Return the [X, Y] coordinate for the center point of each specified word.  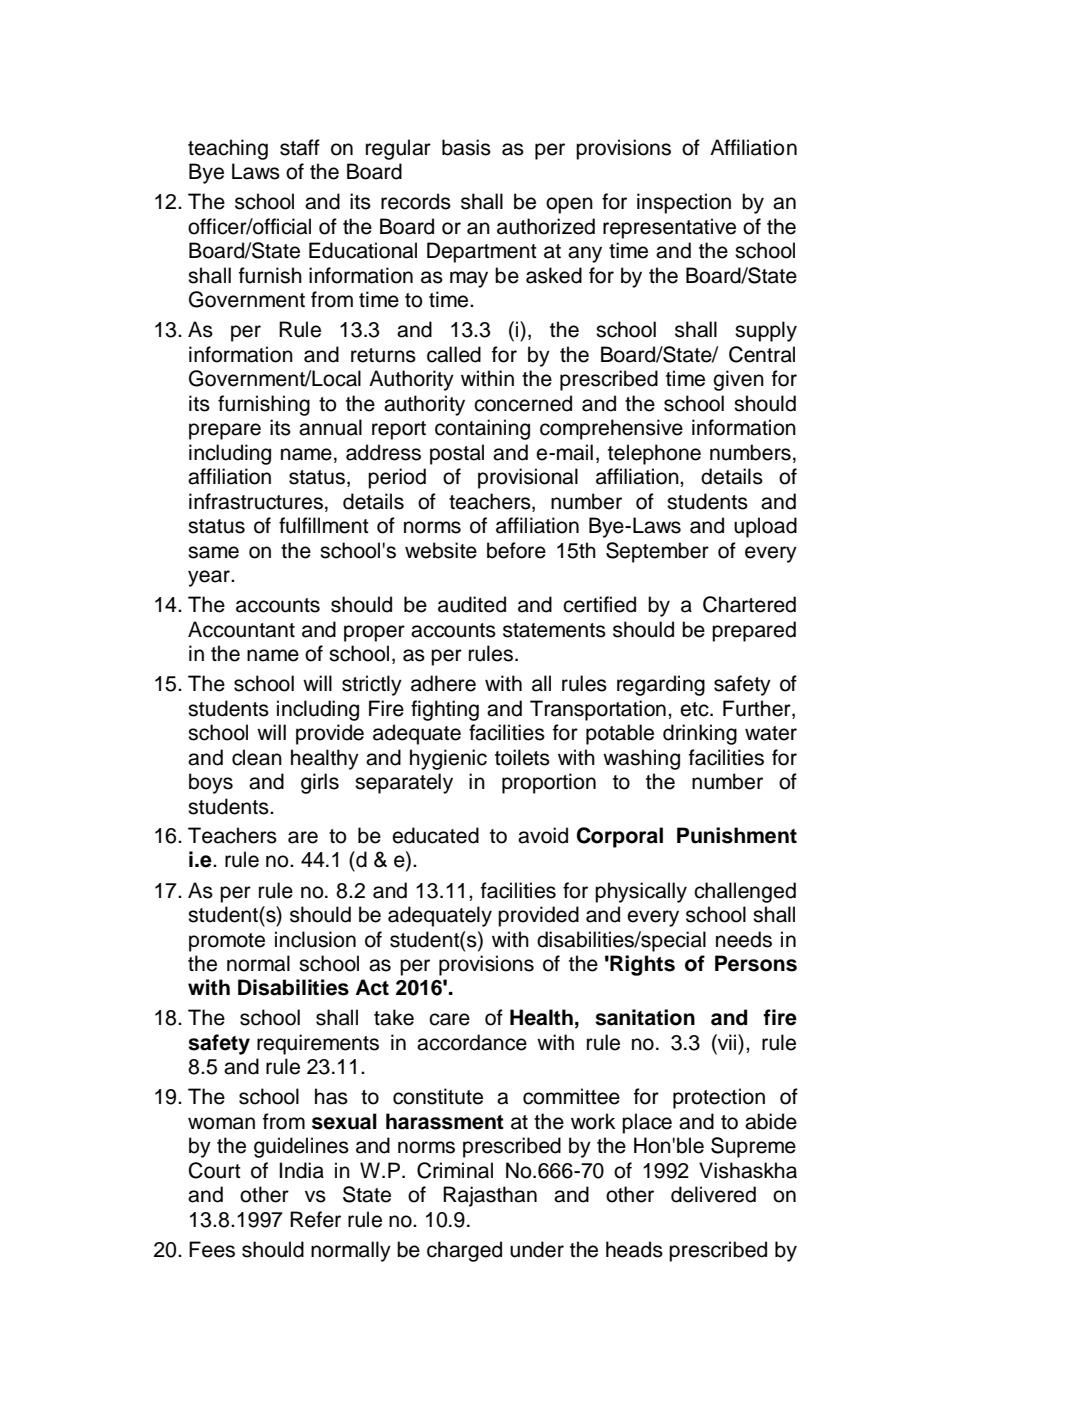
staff [300, 147]
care [449, 1019]
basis [466, 147]
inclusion [315, 939]
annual [330, 427]
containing [482, 429]
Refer [315, 1219]
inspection [684, 203]
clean [257, 757]
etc [695, 709]
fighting [445, 710]
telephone [654, 454]
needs [744, 939]
